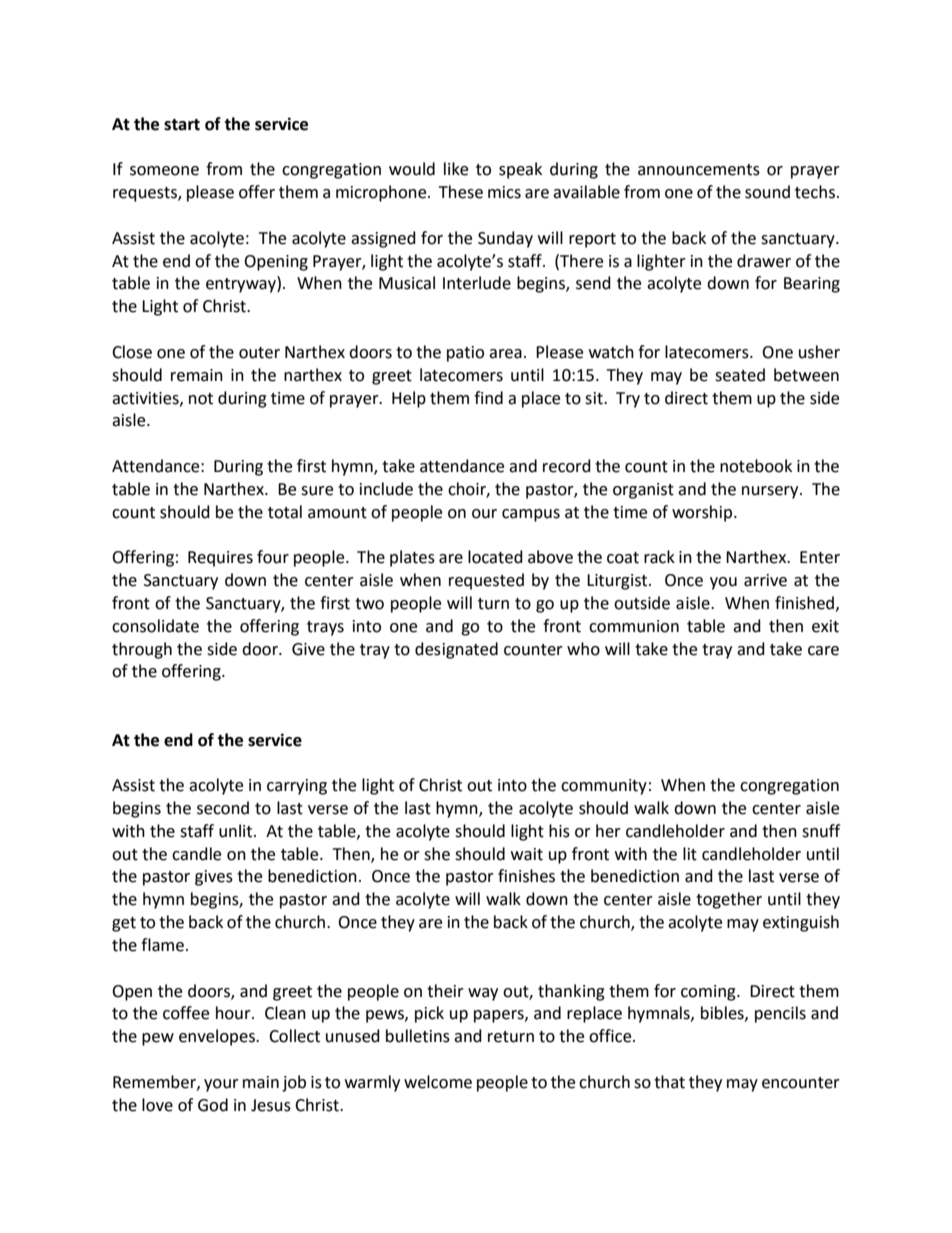 This screenshot has height=1233, width=952. I want to click on snuff, so click(821, 831).
